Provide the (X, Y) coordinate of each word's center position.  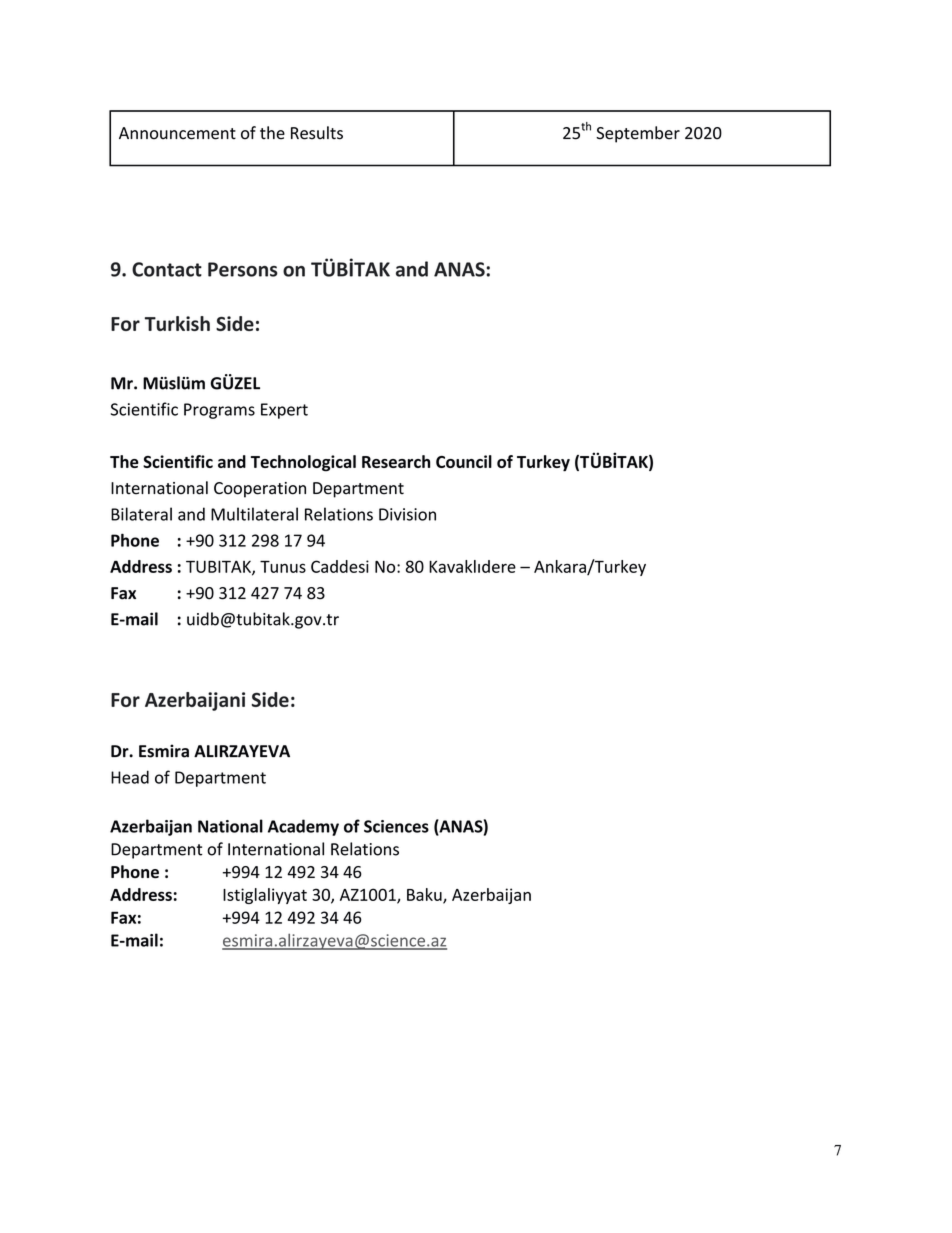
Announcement (177, 133)
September (638, 134)
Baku (425, 895)
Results (317, 133)
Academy (303, 827)
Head (130, 777)
